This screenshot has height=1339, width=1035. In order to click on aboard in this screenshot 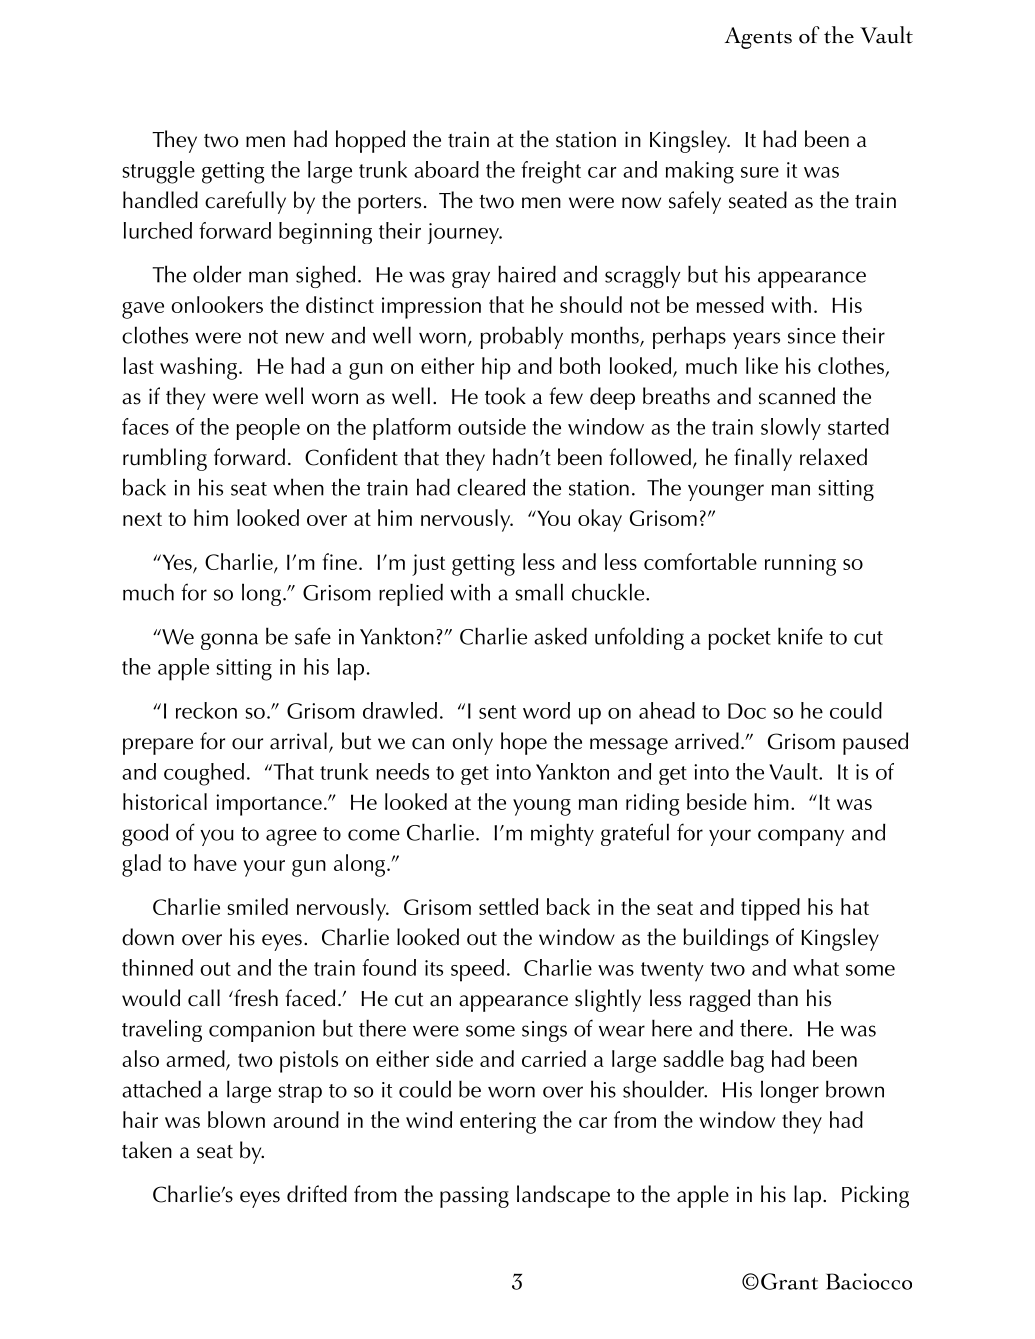, I will do `click(446, 169)`.
